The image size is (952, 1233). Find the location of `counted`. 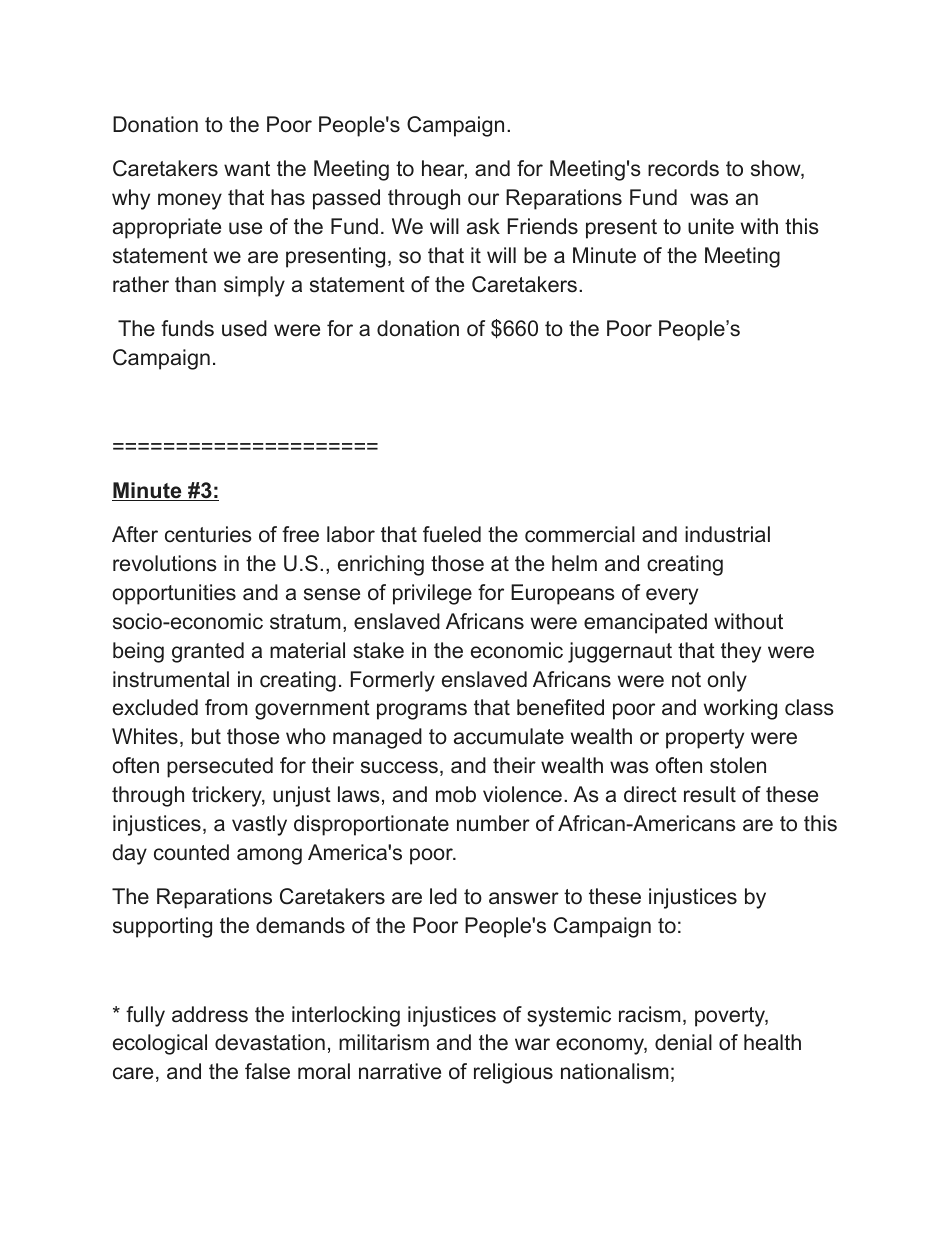

counted is located at coordinates (191, 852).
